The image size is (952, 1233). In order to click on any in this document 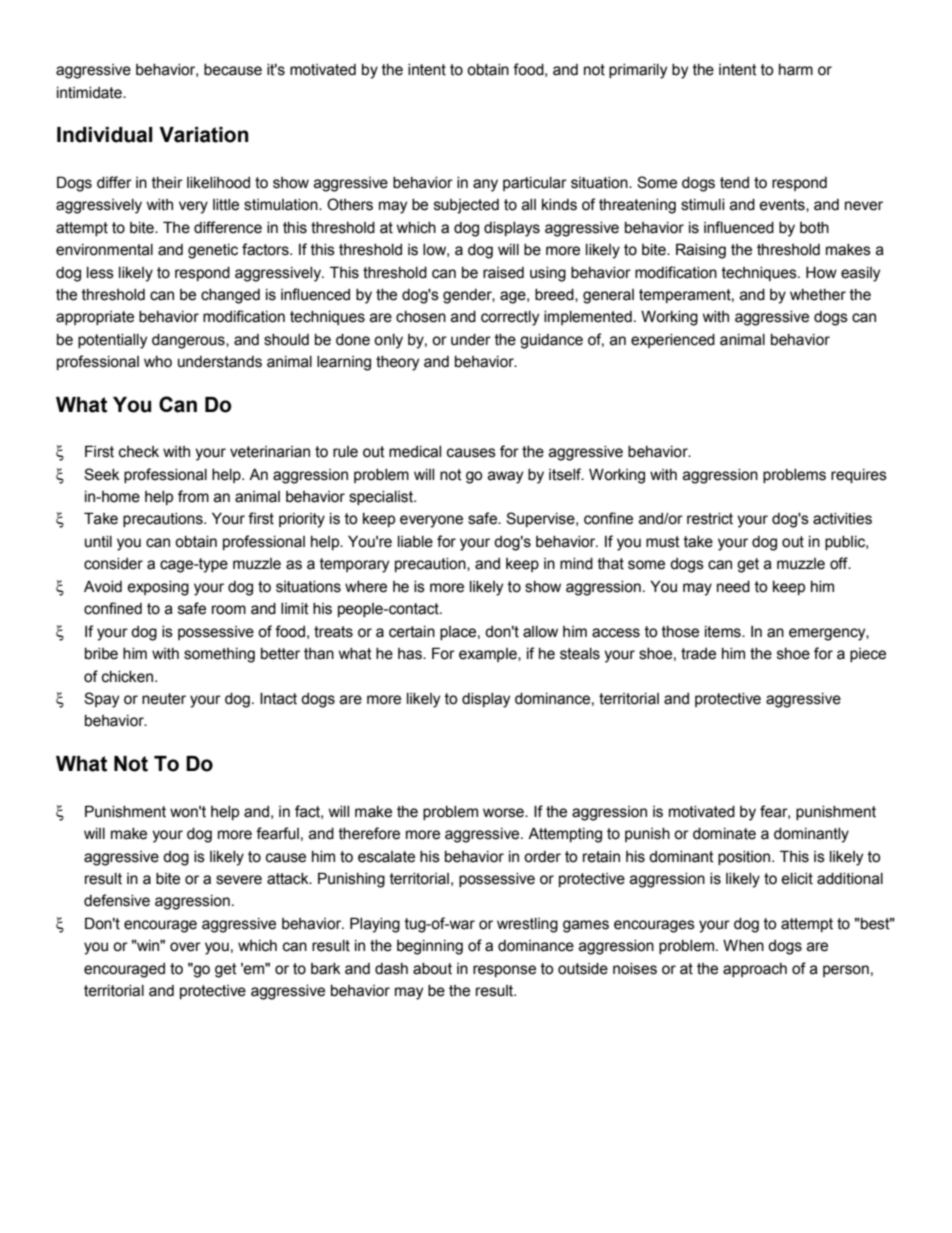, I will do `click(485, 185)`.
